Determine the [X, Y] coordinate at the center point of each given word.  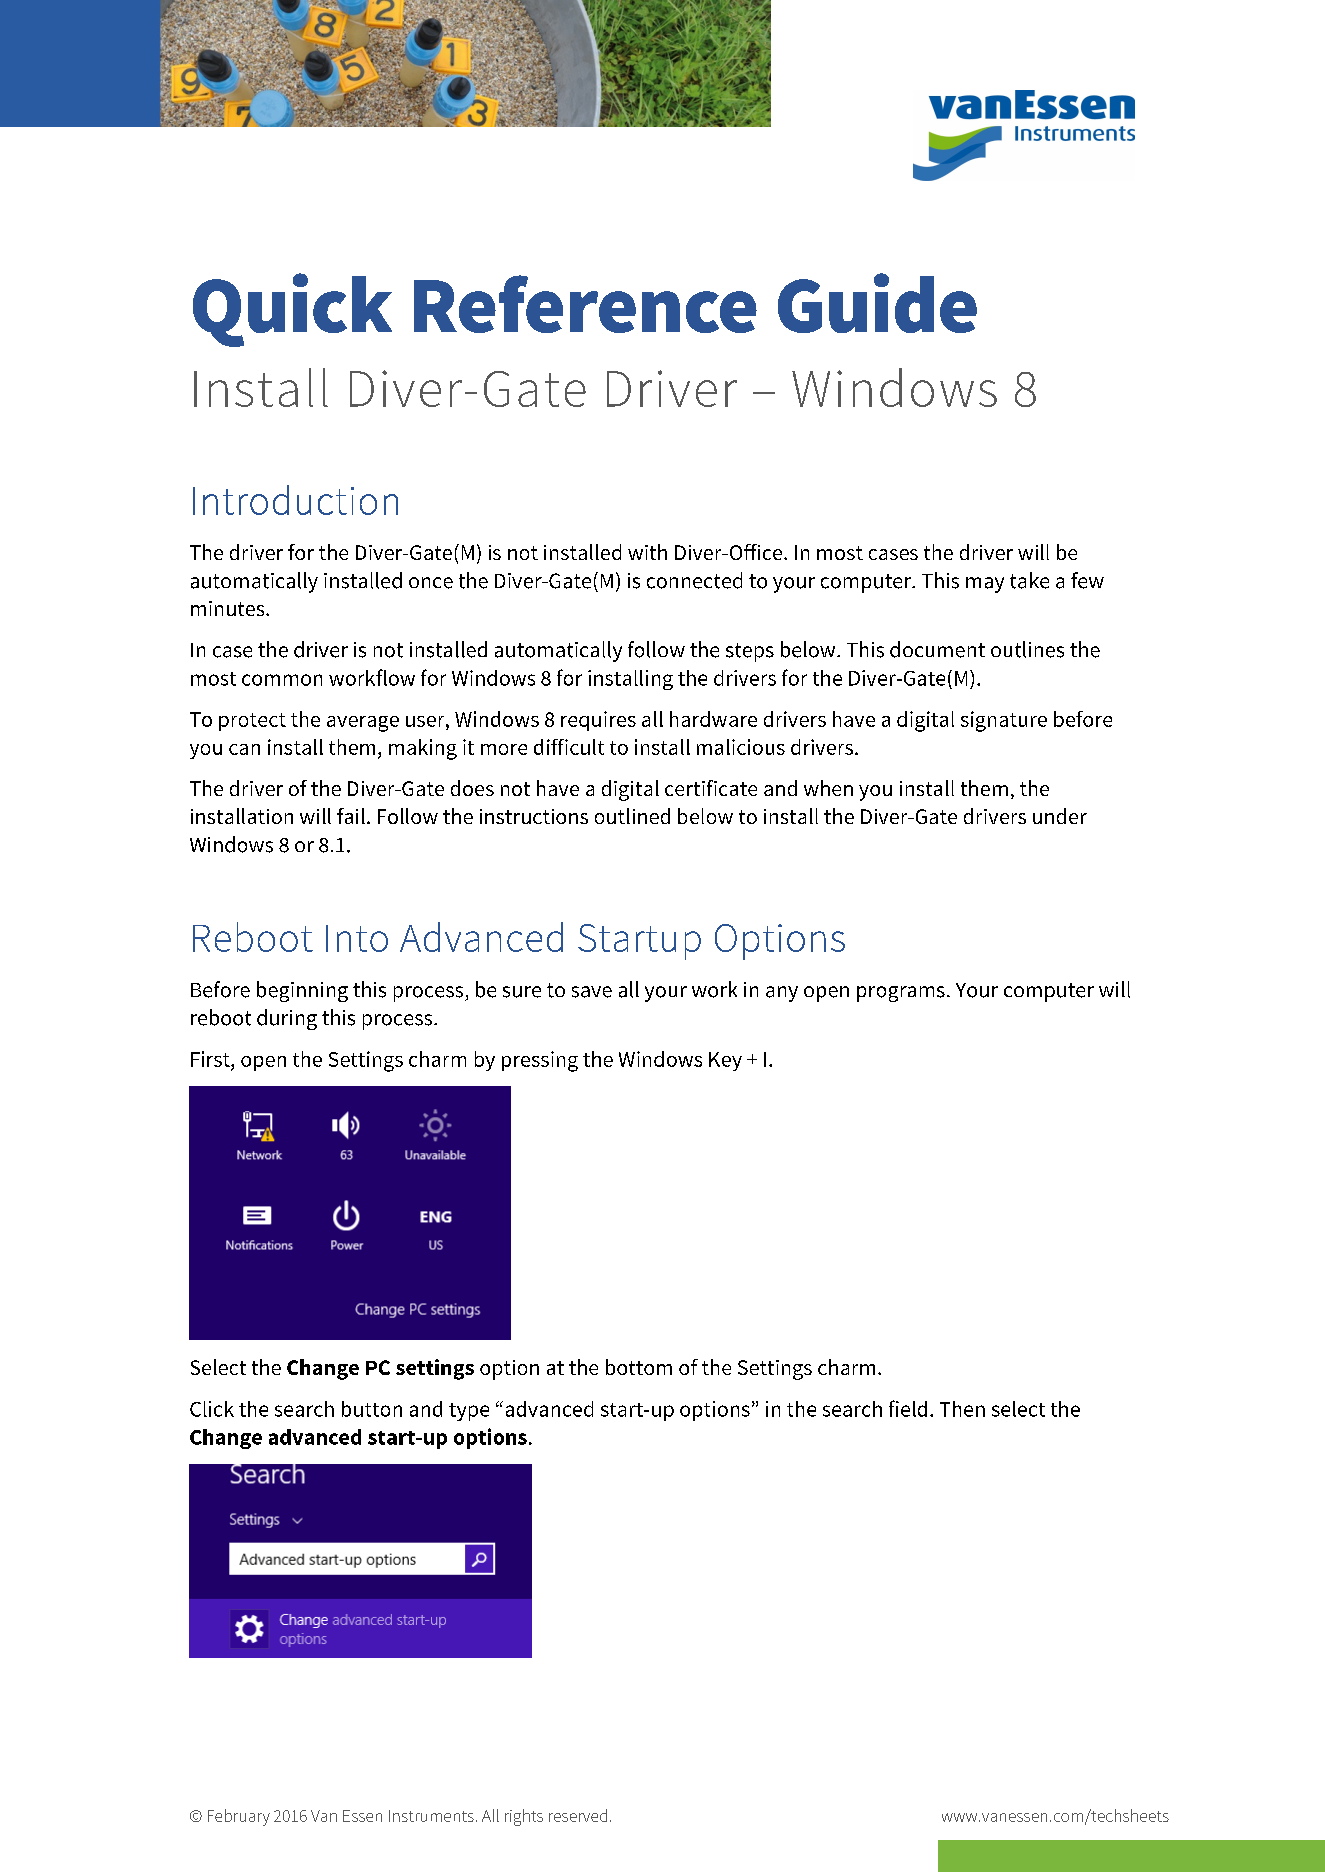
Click [212, 1409]
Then [962, 1409]
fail [351, 816]
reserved [578, 1815]
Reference [585, 304]
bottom [639, 1367]
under [1060, 816]
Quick [292, 310]
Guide [877, 303]
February [239, 1817]
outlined [632, 816]
